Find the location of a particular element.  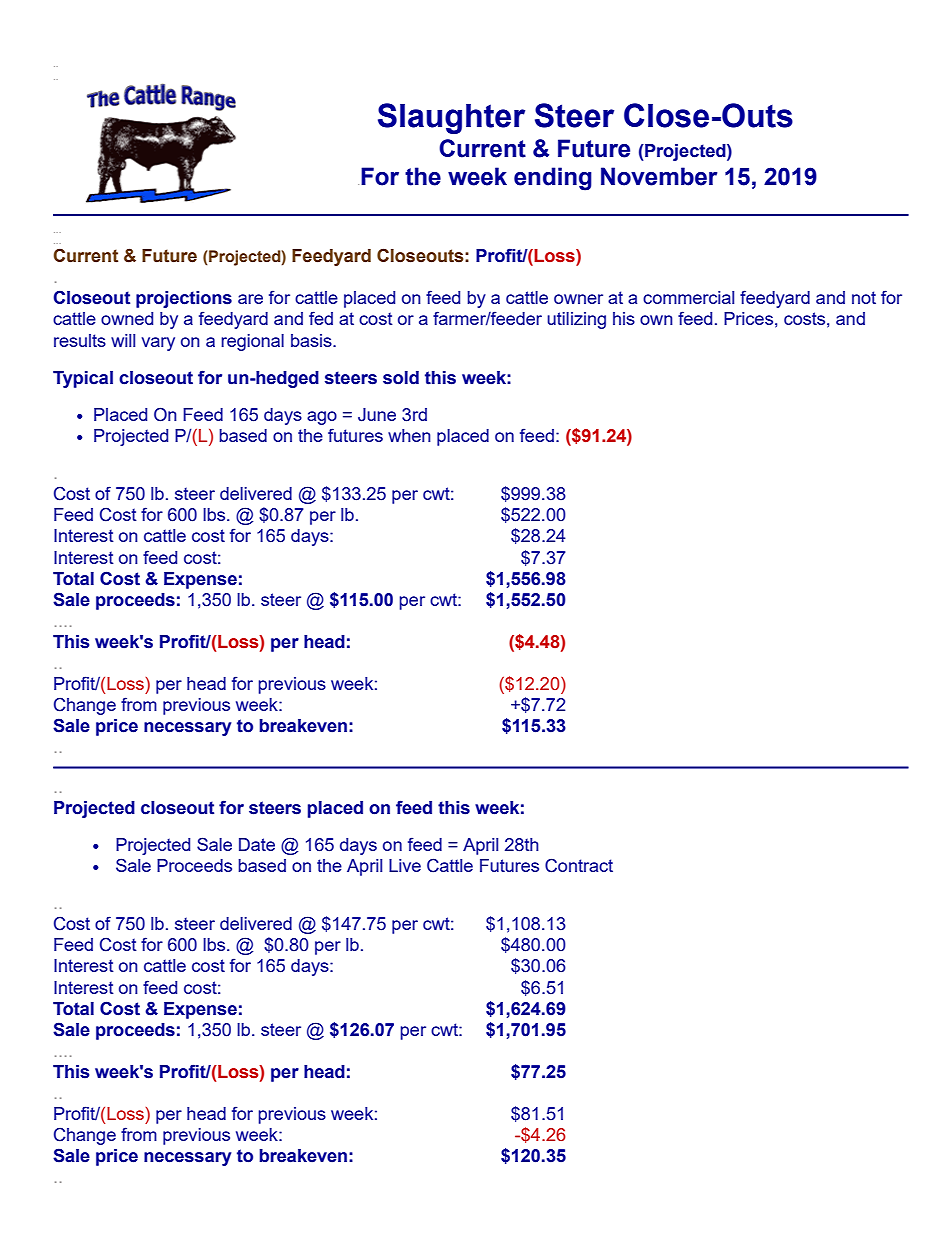

ending is located at coordinates (553, 179).
